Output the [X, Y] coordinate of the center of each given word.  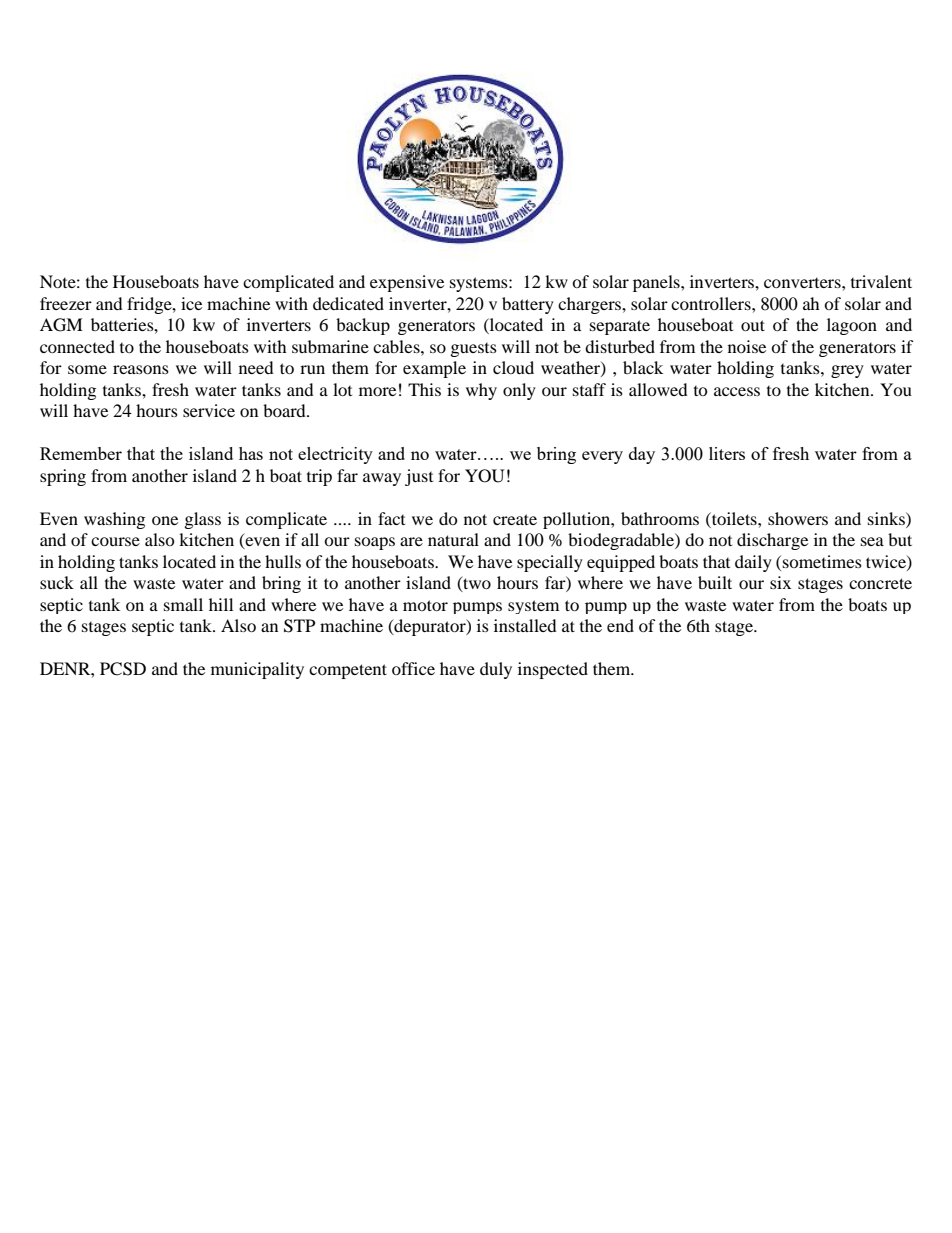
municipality [257, 670]
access [737, 391]
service [209, 410]
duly [496, 670]
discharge [772, 541]
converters [803, 283]
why [481, 391]
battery [528, 305]
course [115, 541]
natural [453, 539]
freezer [66, 303]
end [620, 625]
